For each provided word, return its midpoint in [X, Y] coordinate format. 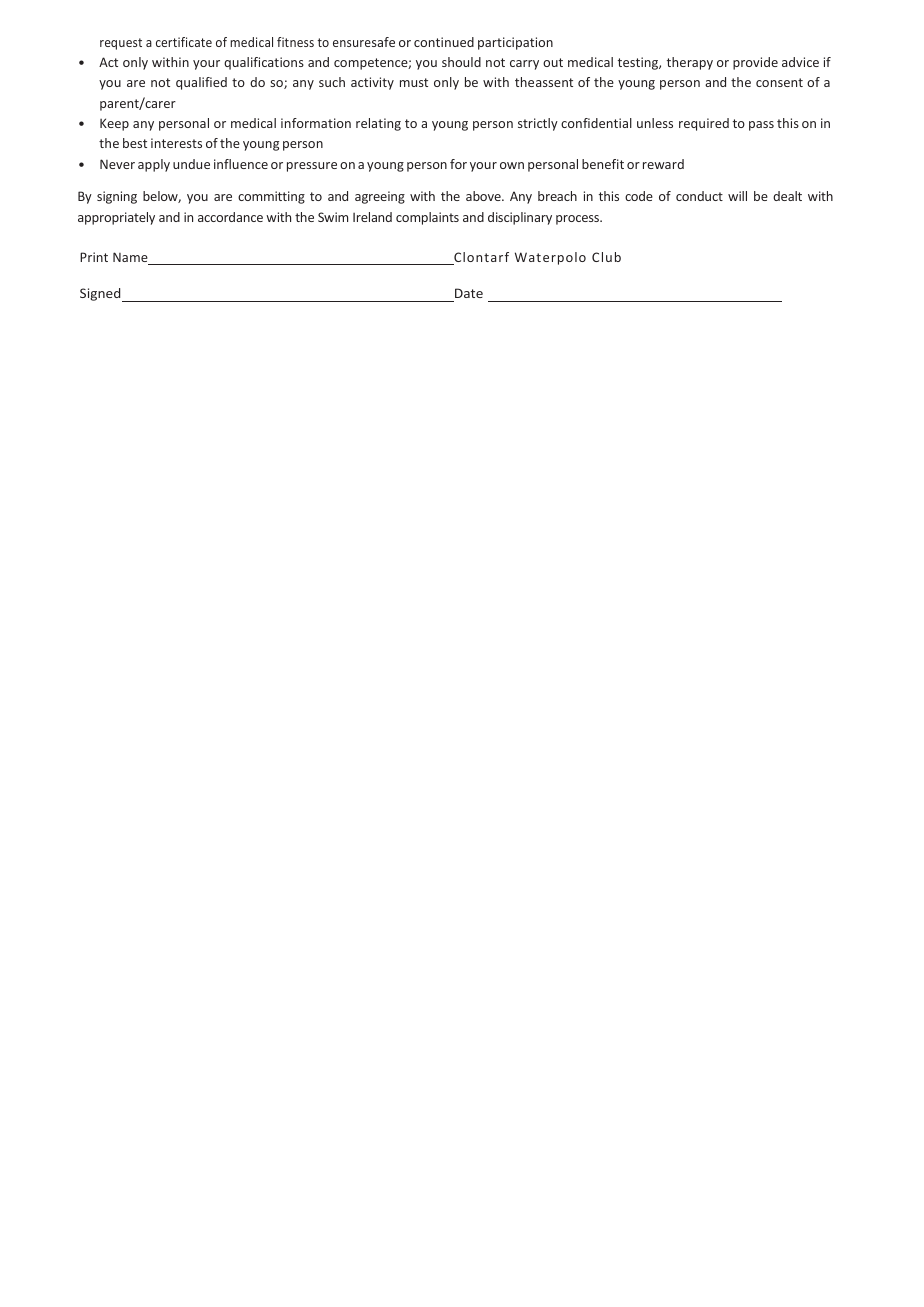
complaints [427, 218]
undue [191, 164]
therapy [690, 63]
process [579, 220]
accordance [230, 217]
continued [444, 42]
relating [378, 124]
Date [468, 295]
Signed [101, 295]
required [704, 124]
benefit [603, 164]
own [512, 165]
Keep [114, 124]
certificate [184, 42]
